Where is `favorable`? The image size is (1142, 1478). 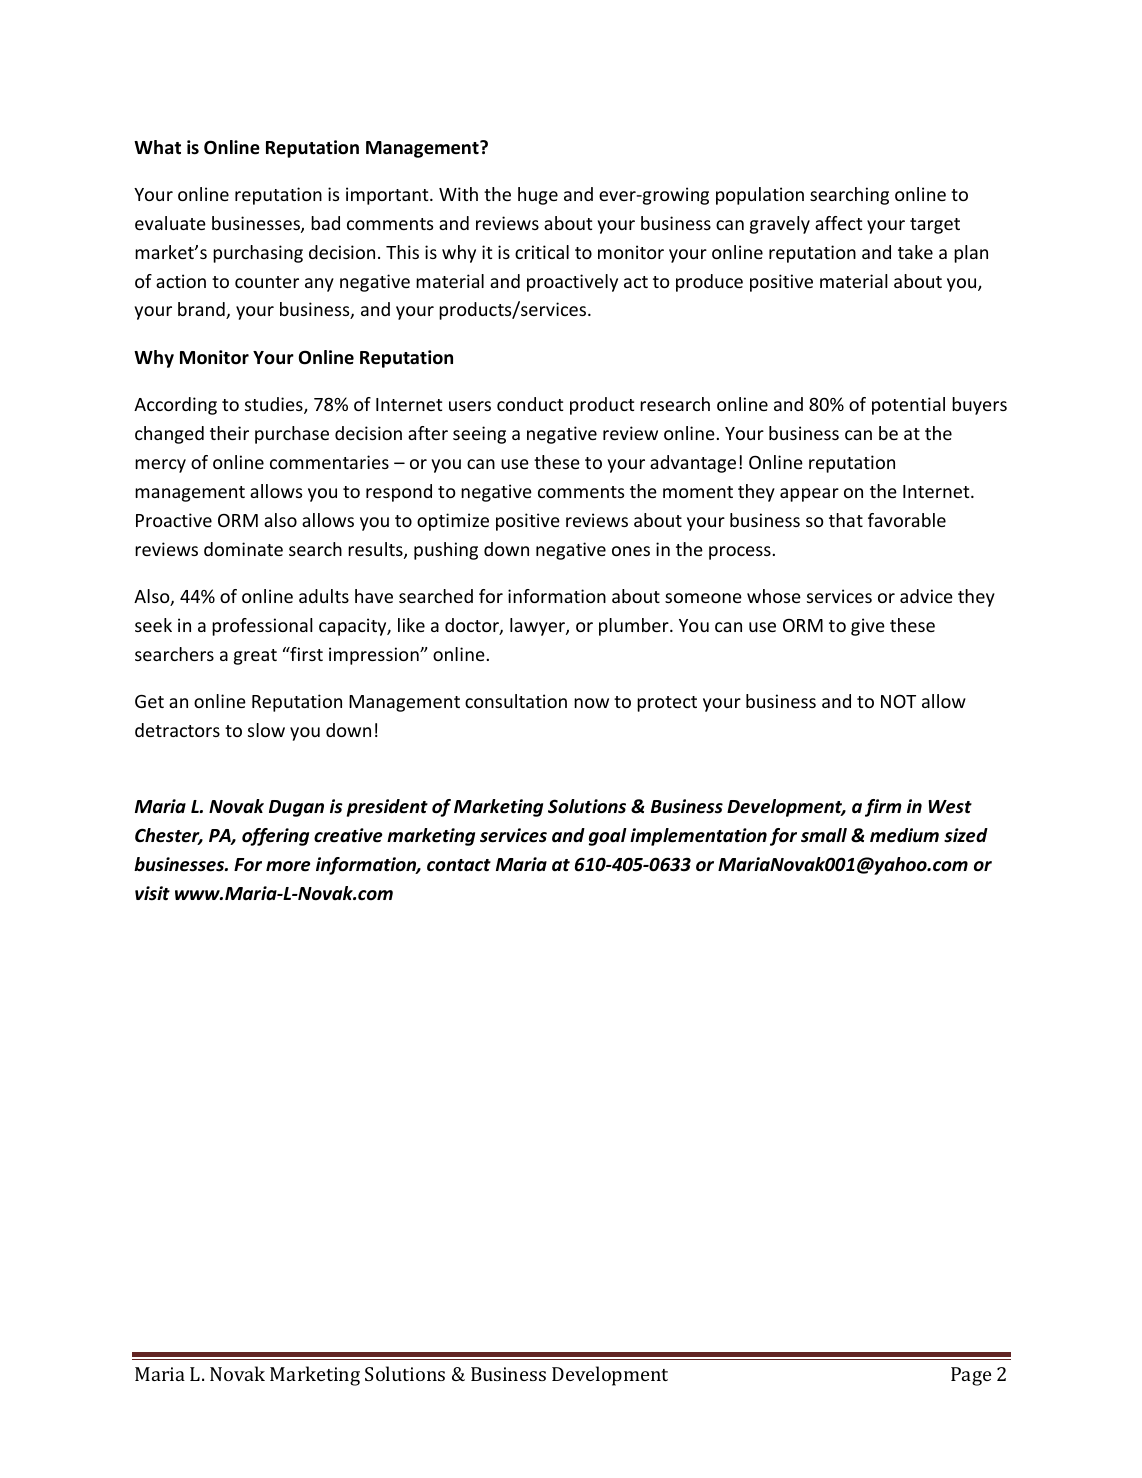
favorable is located at coordinates (907, 520).
